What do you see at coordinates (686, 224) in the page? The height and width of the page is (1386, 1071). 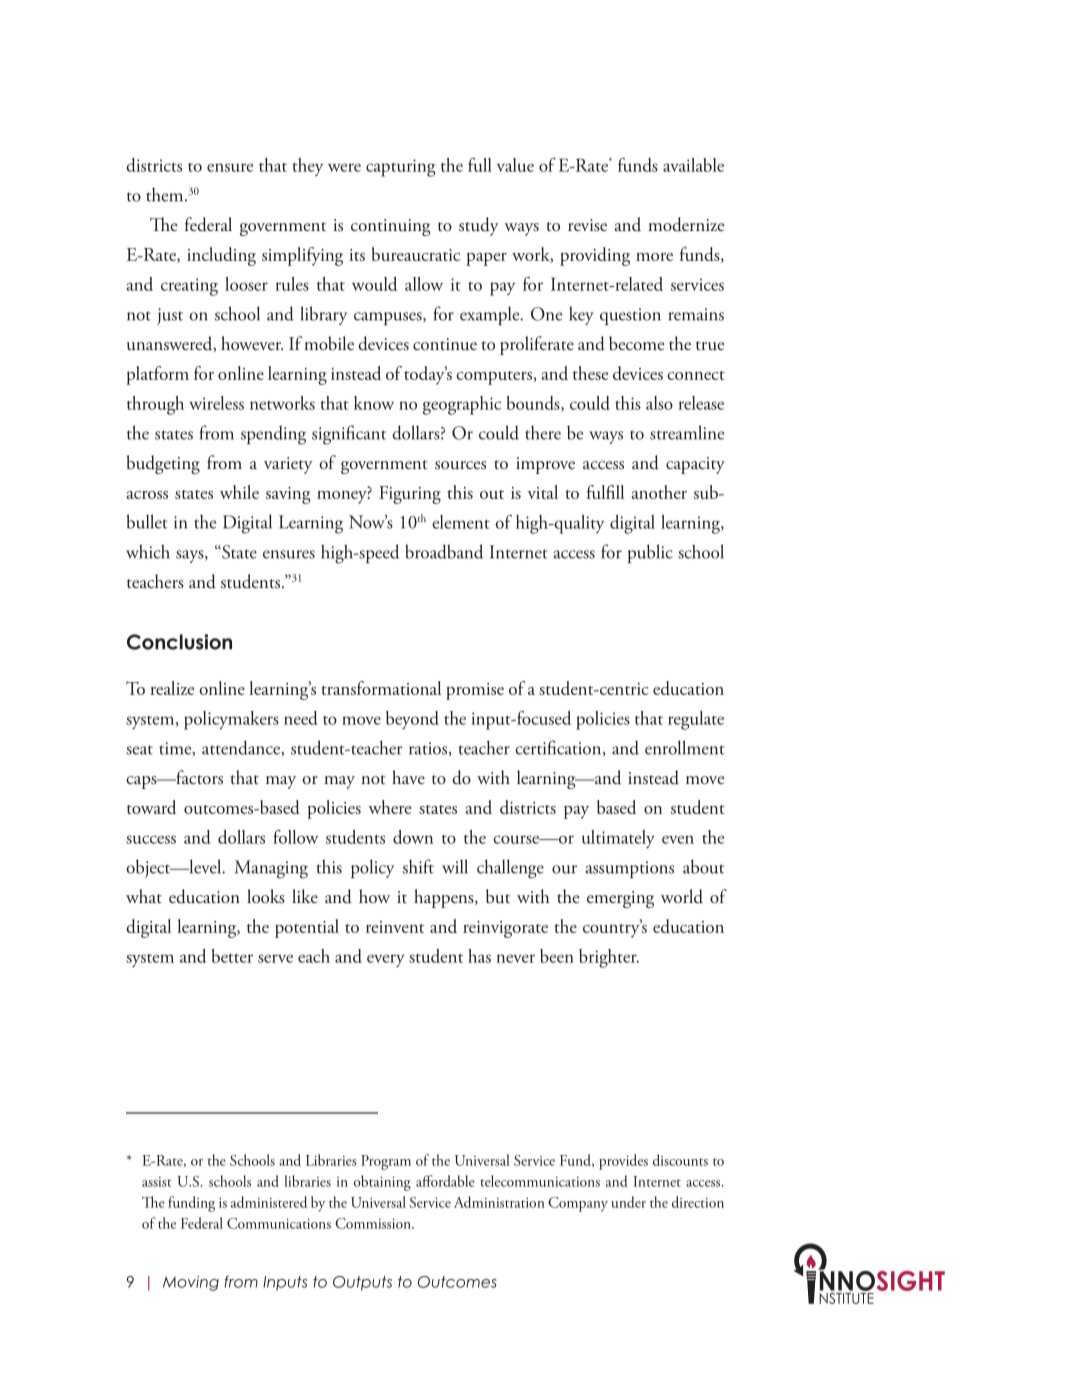 I see `modernize` at bounding box center [686, 224].
